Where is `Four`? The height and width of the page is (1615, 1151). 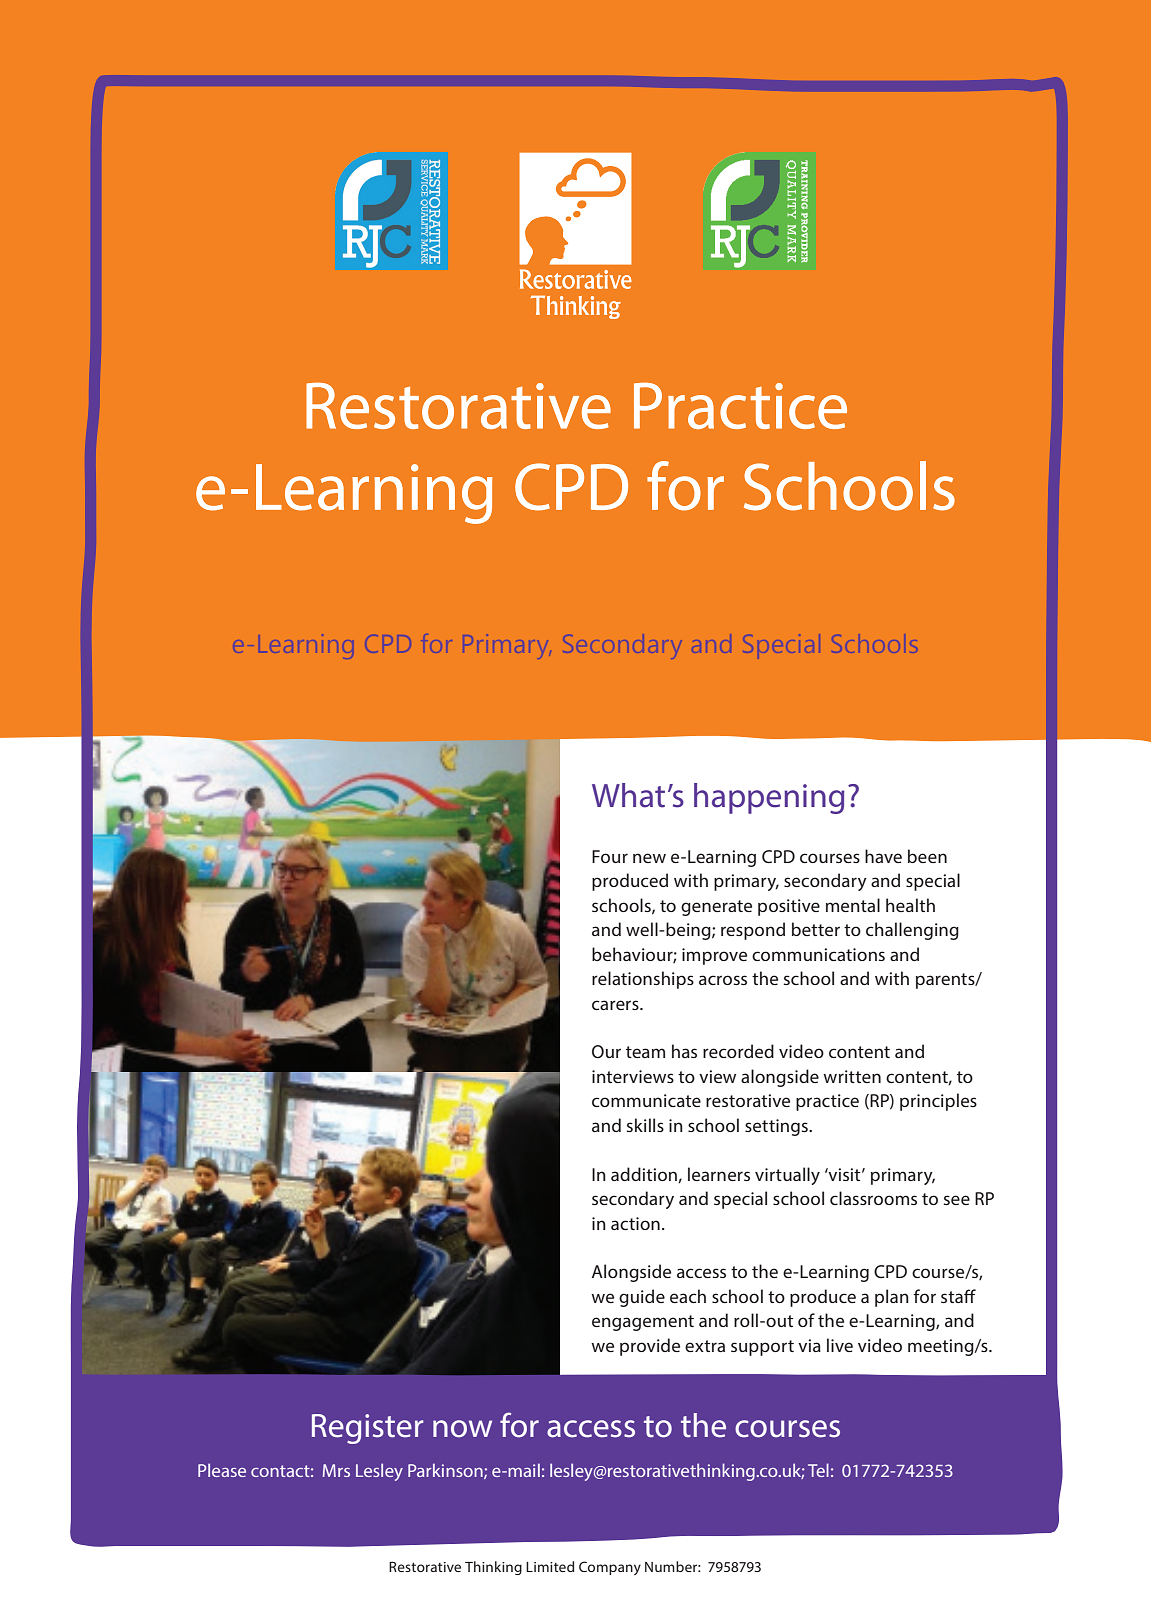
Four is located at coordinates (610, 856).
